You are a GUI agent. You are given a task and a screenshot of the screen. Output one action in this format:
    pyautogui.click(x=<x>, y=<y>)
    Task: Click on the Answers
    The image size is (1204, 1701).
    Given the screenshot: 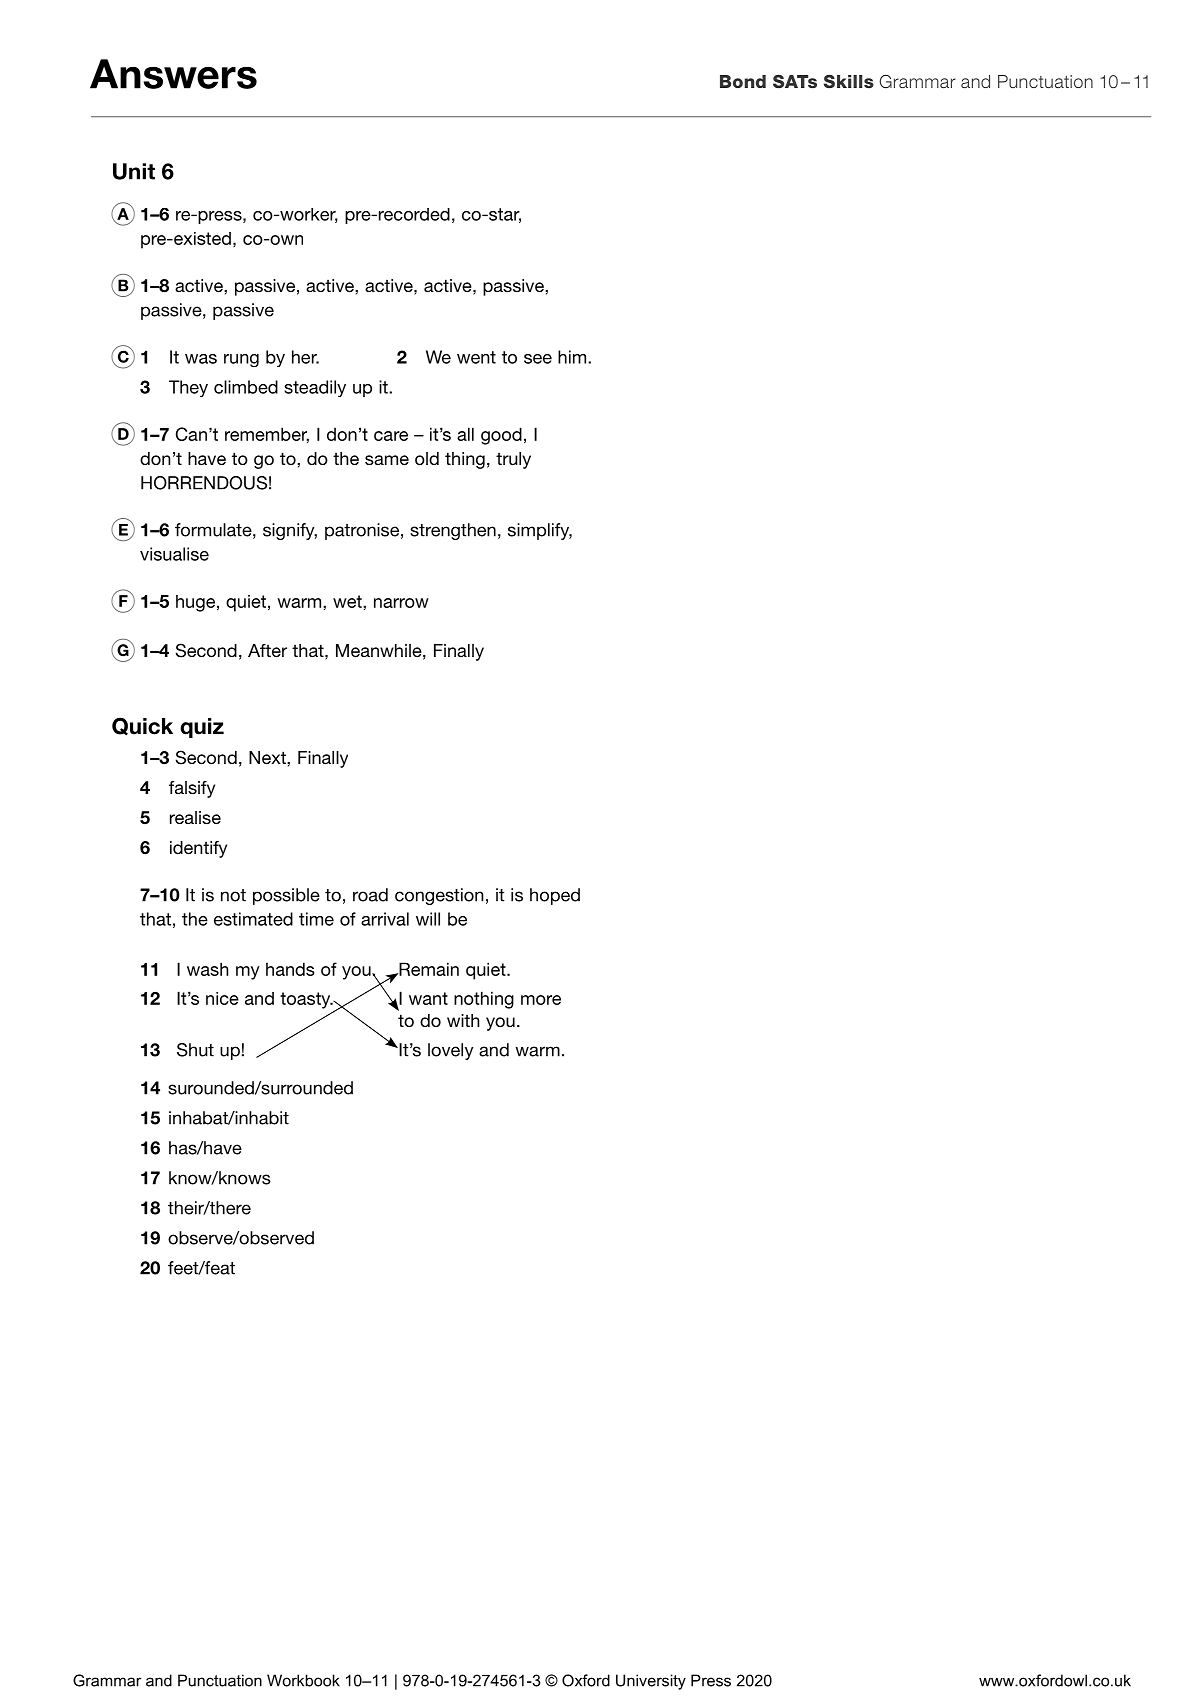 What is the action you would take?
    pyautogui.click(x=173, y=74)
